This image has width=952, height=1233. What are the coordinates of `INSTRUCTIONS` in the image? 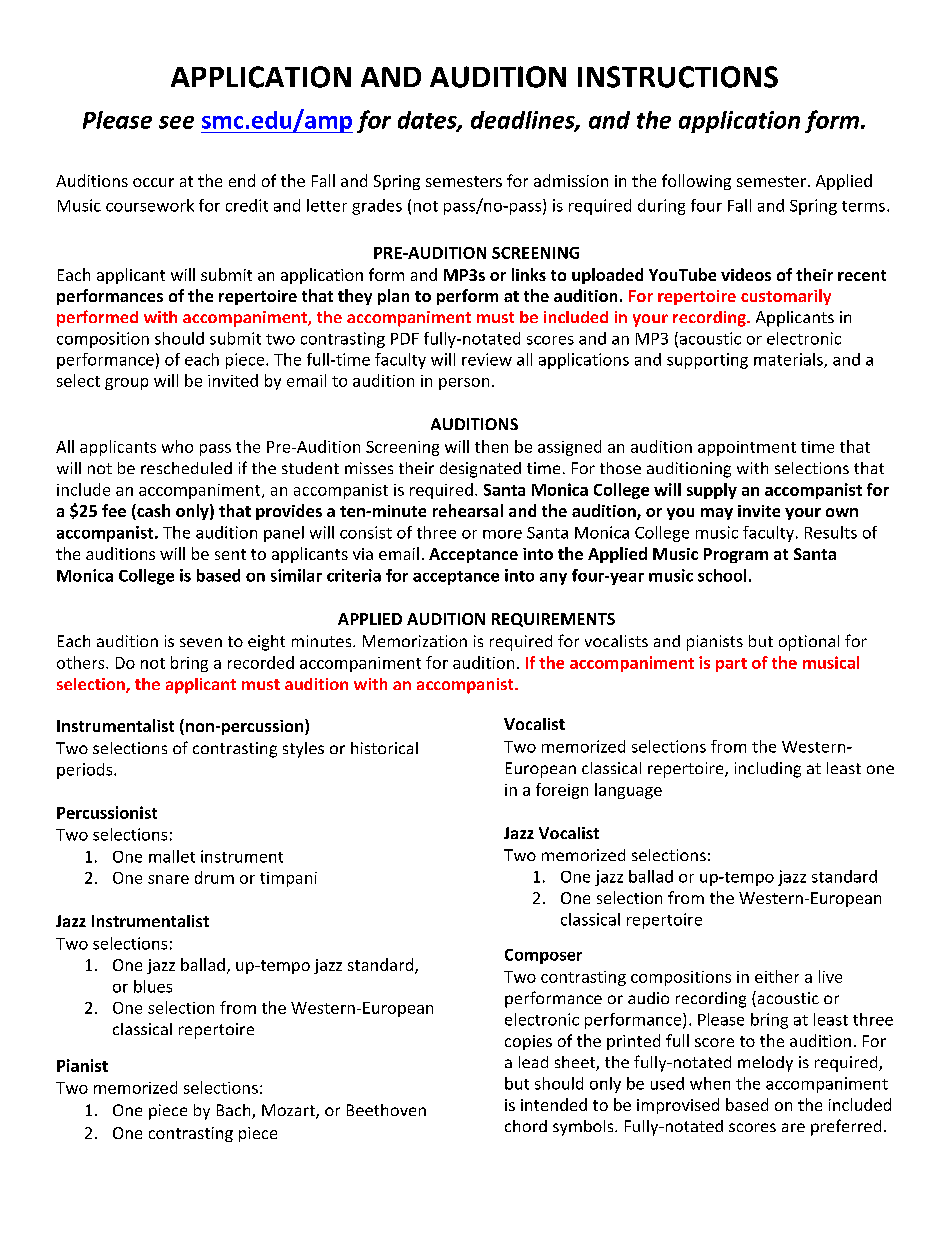 It's located at (678, 77).
